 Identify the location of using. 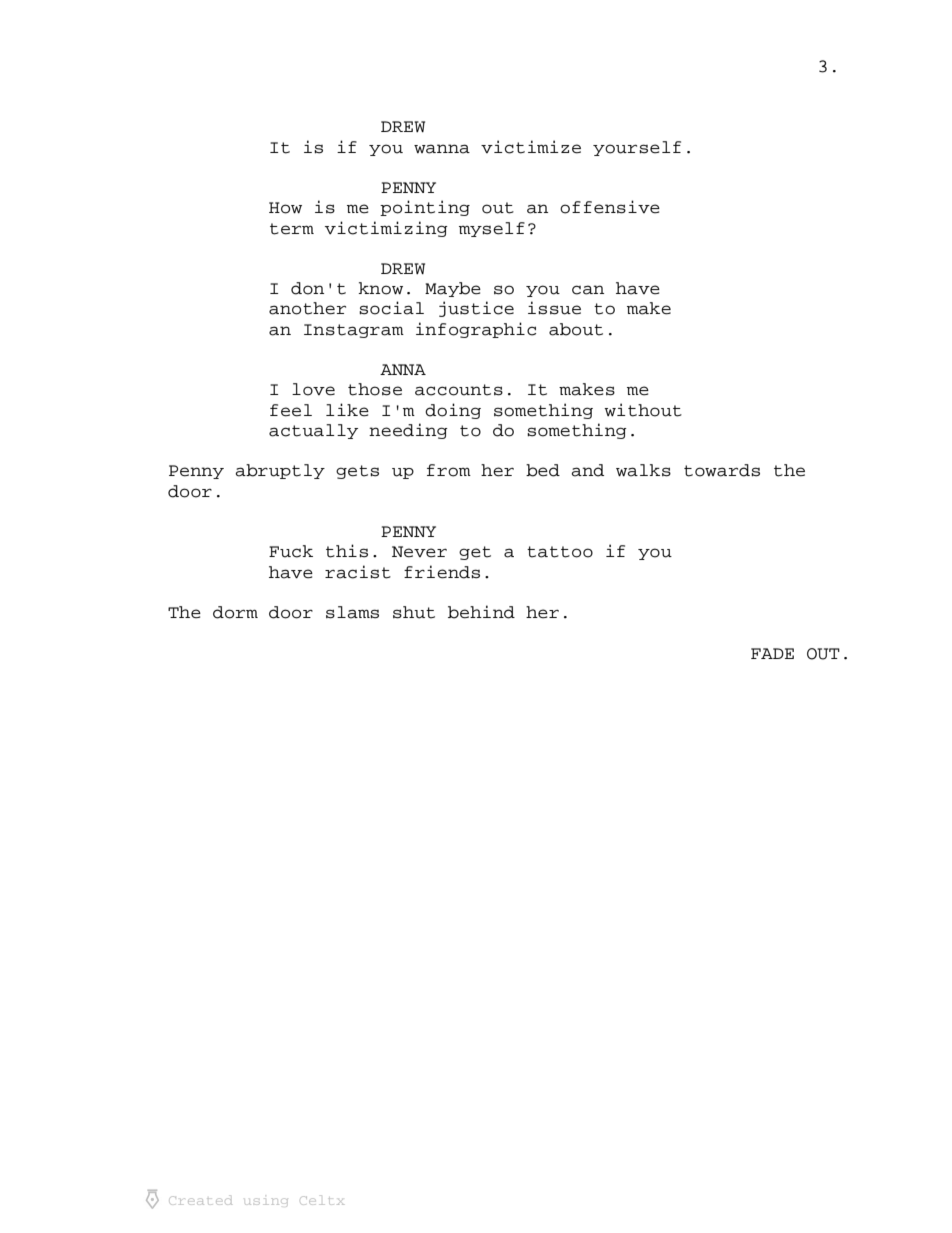
(266, 1202).
